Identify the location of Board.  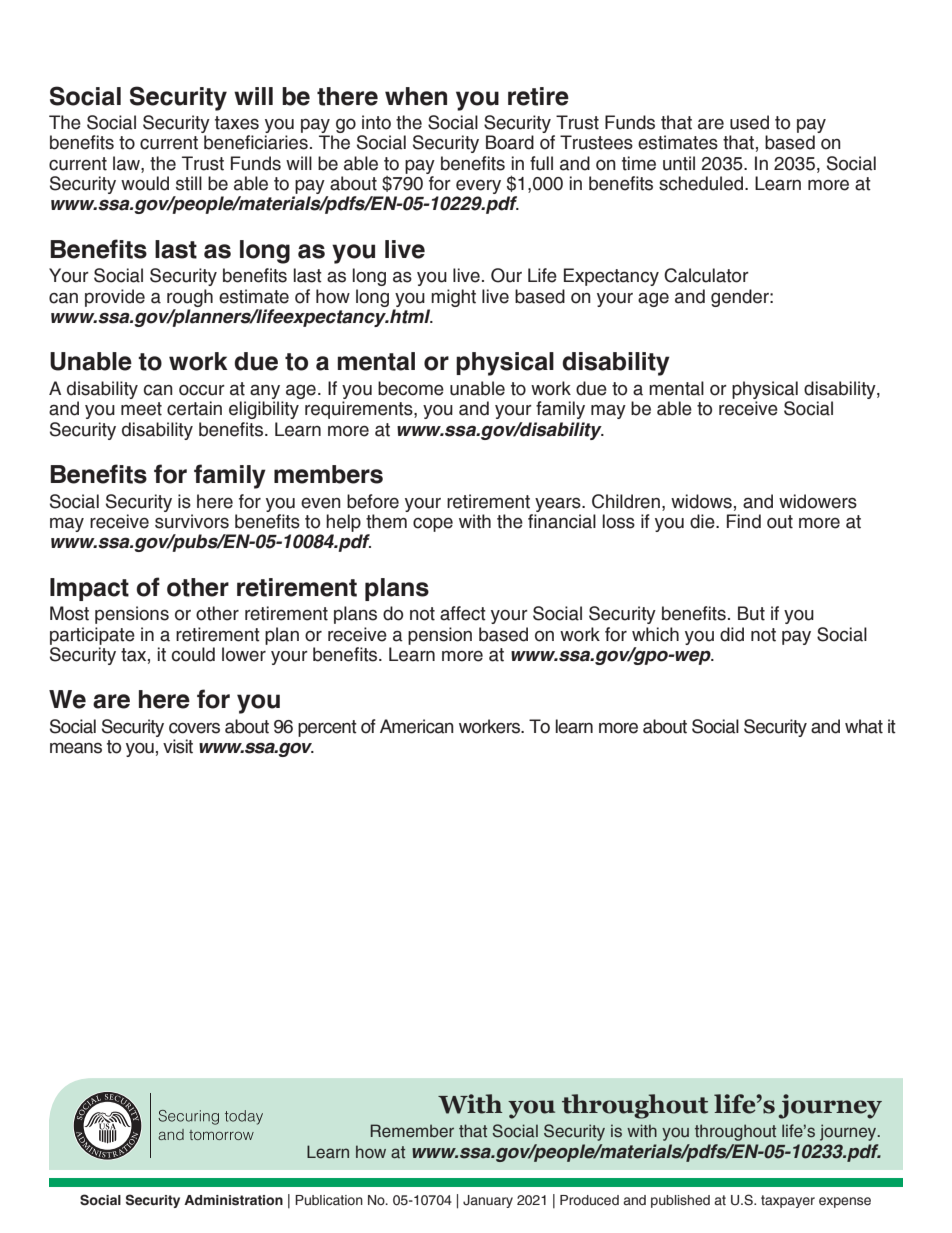
(510, 142).
